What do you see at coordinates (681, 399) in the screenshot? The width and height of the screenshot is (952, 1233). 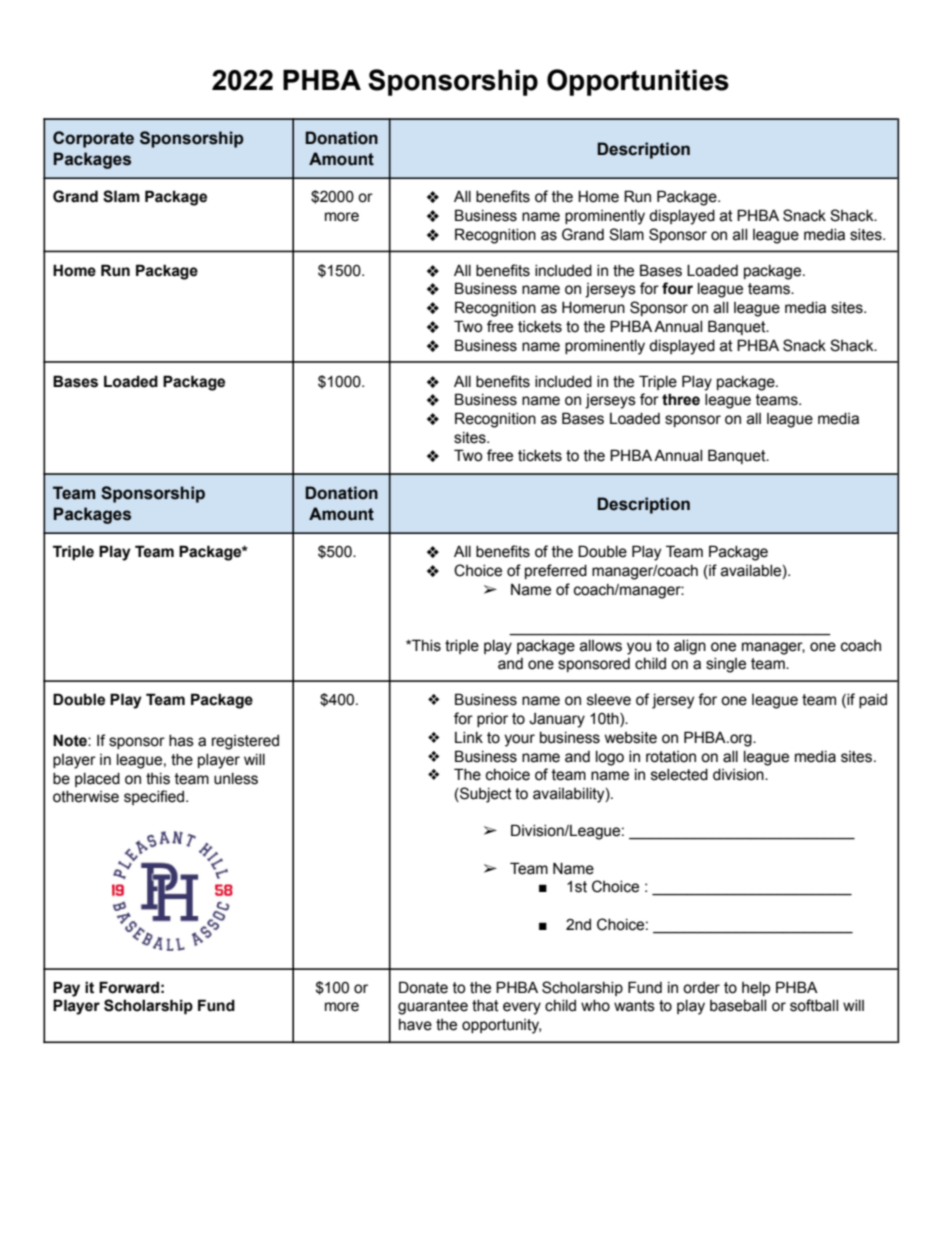 I see `three` at bounding box center [681, 399].
